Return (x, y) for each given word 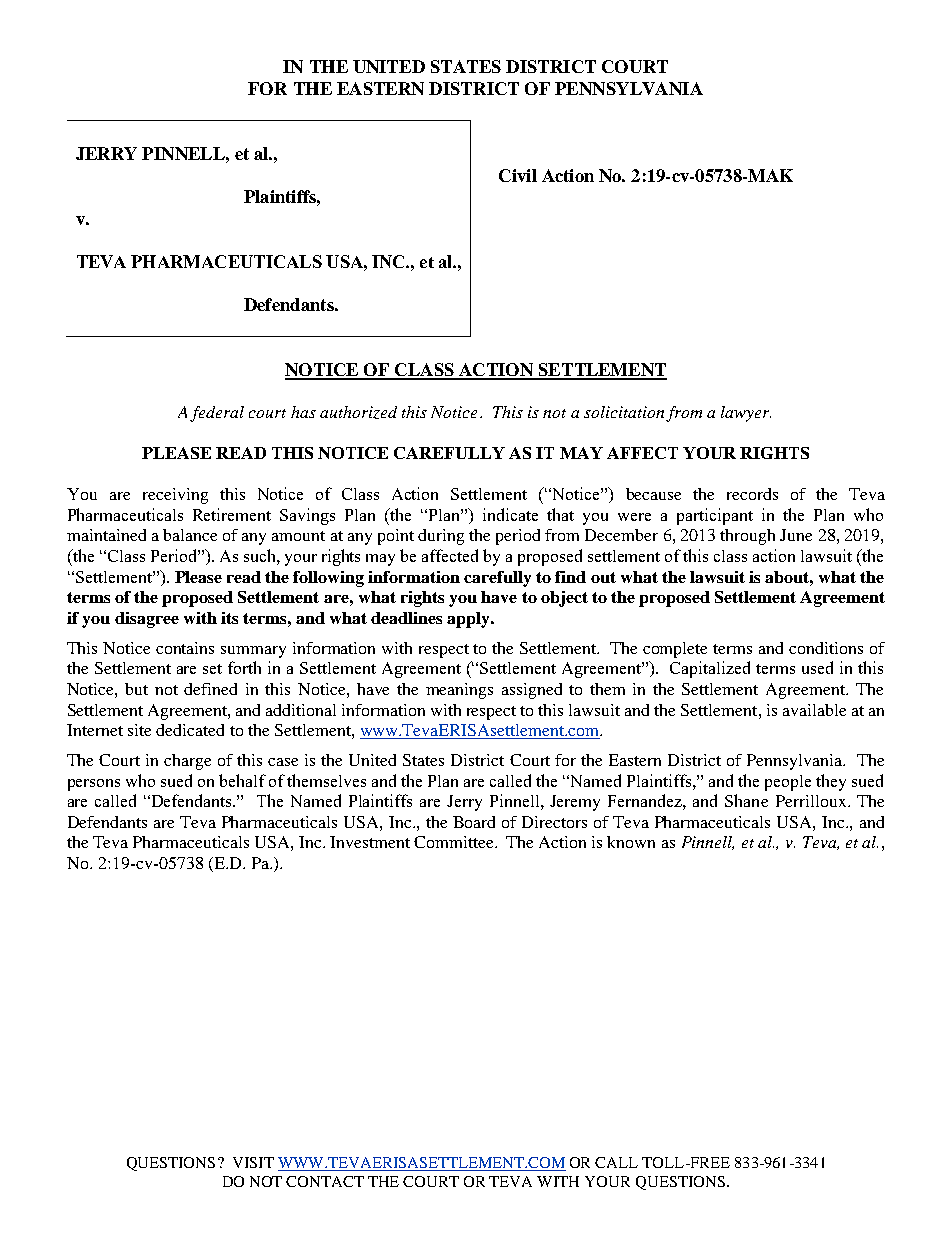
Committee (455, 842)
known (631, 842)
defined (210, 689)
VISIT (253, 1162)
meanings (459, 691)
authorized (358, 412)
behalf (242, 780)
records (752, 494)
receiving (175, 496)
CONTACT (325, 1181)
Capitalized (710, 669)
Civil (518, 175)
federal (217, 414)
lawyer (746, 414)
